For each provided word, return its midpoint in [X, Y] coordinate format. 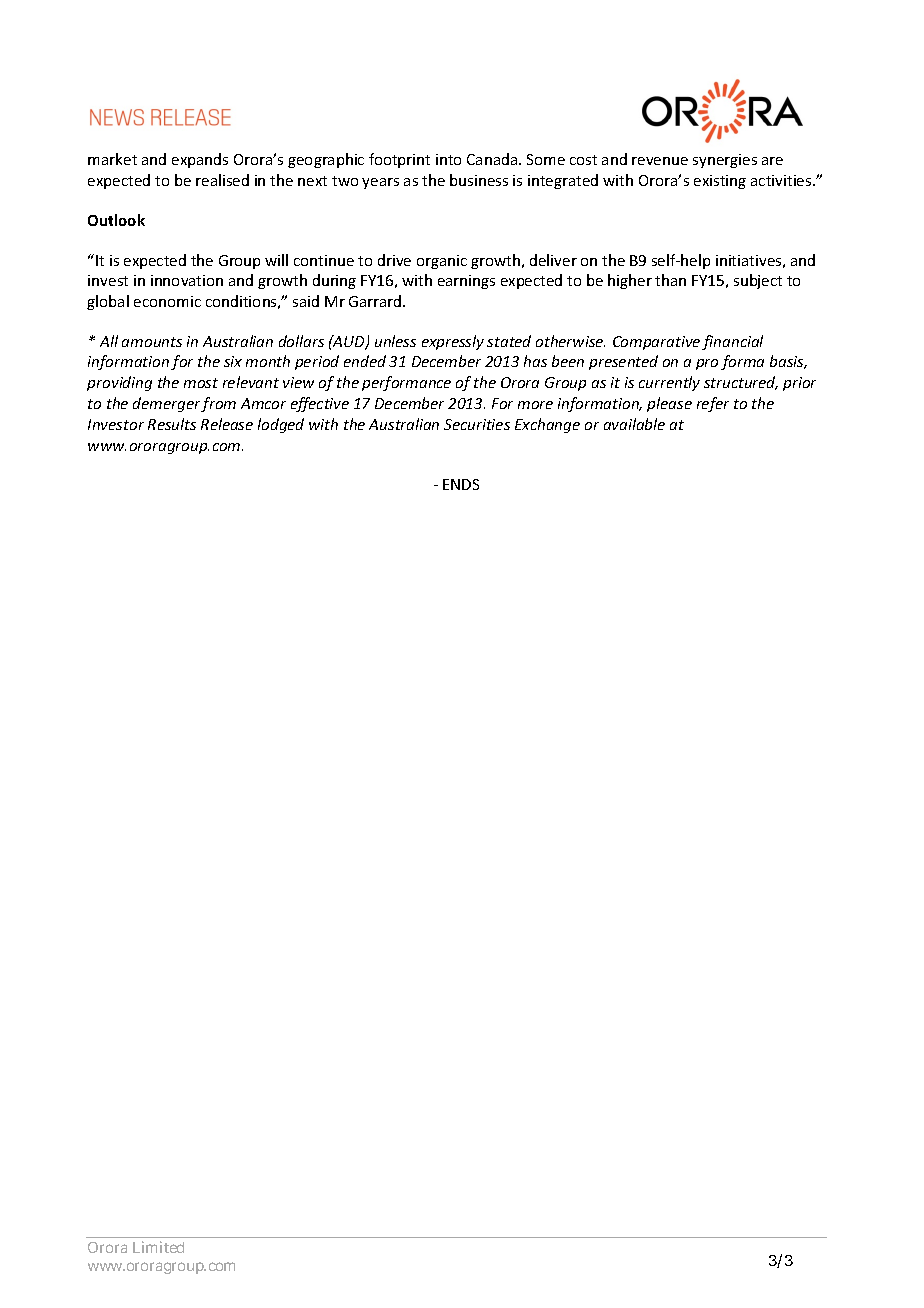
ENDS [461, 484]
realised [222, 180]
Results [172, 424]
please [669, 404]
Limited [158, 1247]
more [535, 405]
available [634, 424]
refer [713, 404]
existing [720, 182]
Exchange [547, 425]
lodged [281, 425]
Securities [477, 424]
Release [227, 424]
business [479, 180]
